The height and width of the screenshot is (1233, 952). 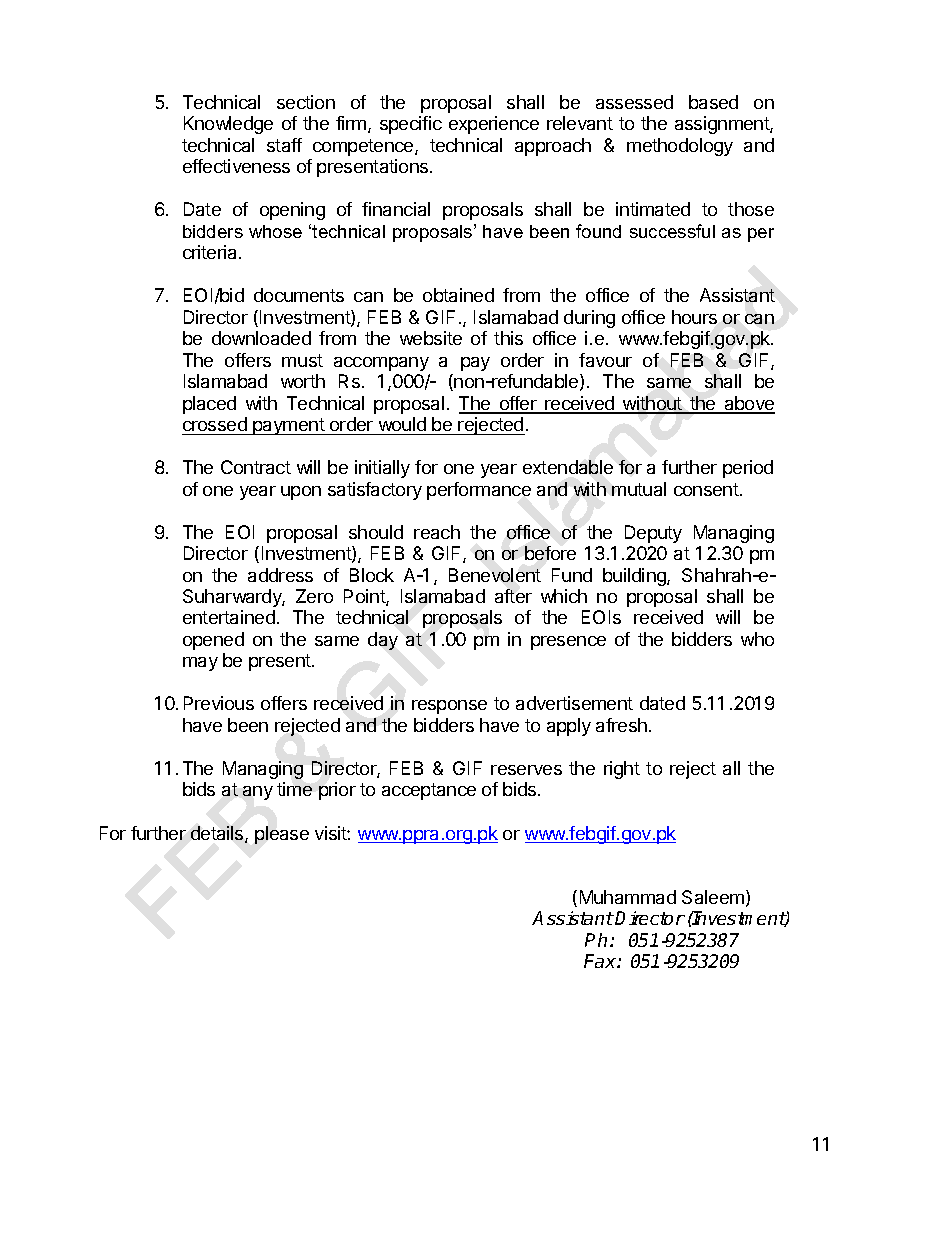 I want to click on acceptance, so click(x=429, y=791).
